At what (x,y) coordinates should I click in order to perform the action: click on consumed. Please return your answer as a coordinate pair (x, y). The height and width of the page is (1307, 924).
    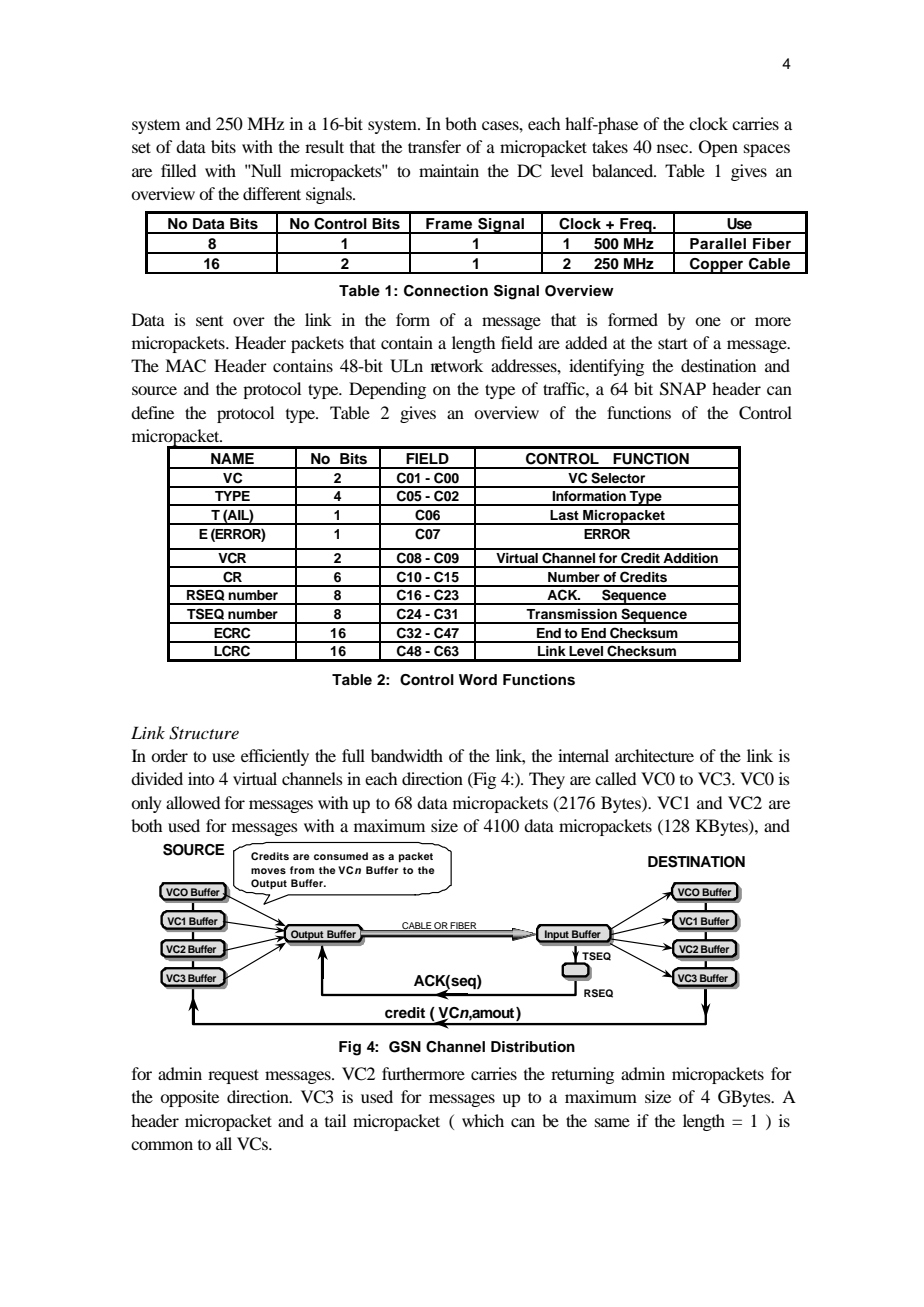
    Looking at the image, I should click on (341, 856).
